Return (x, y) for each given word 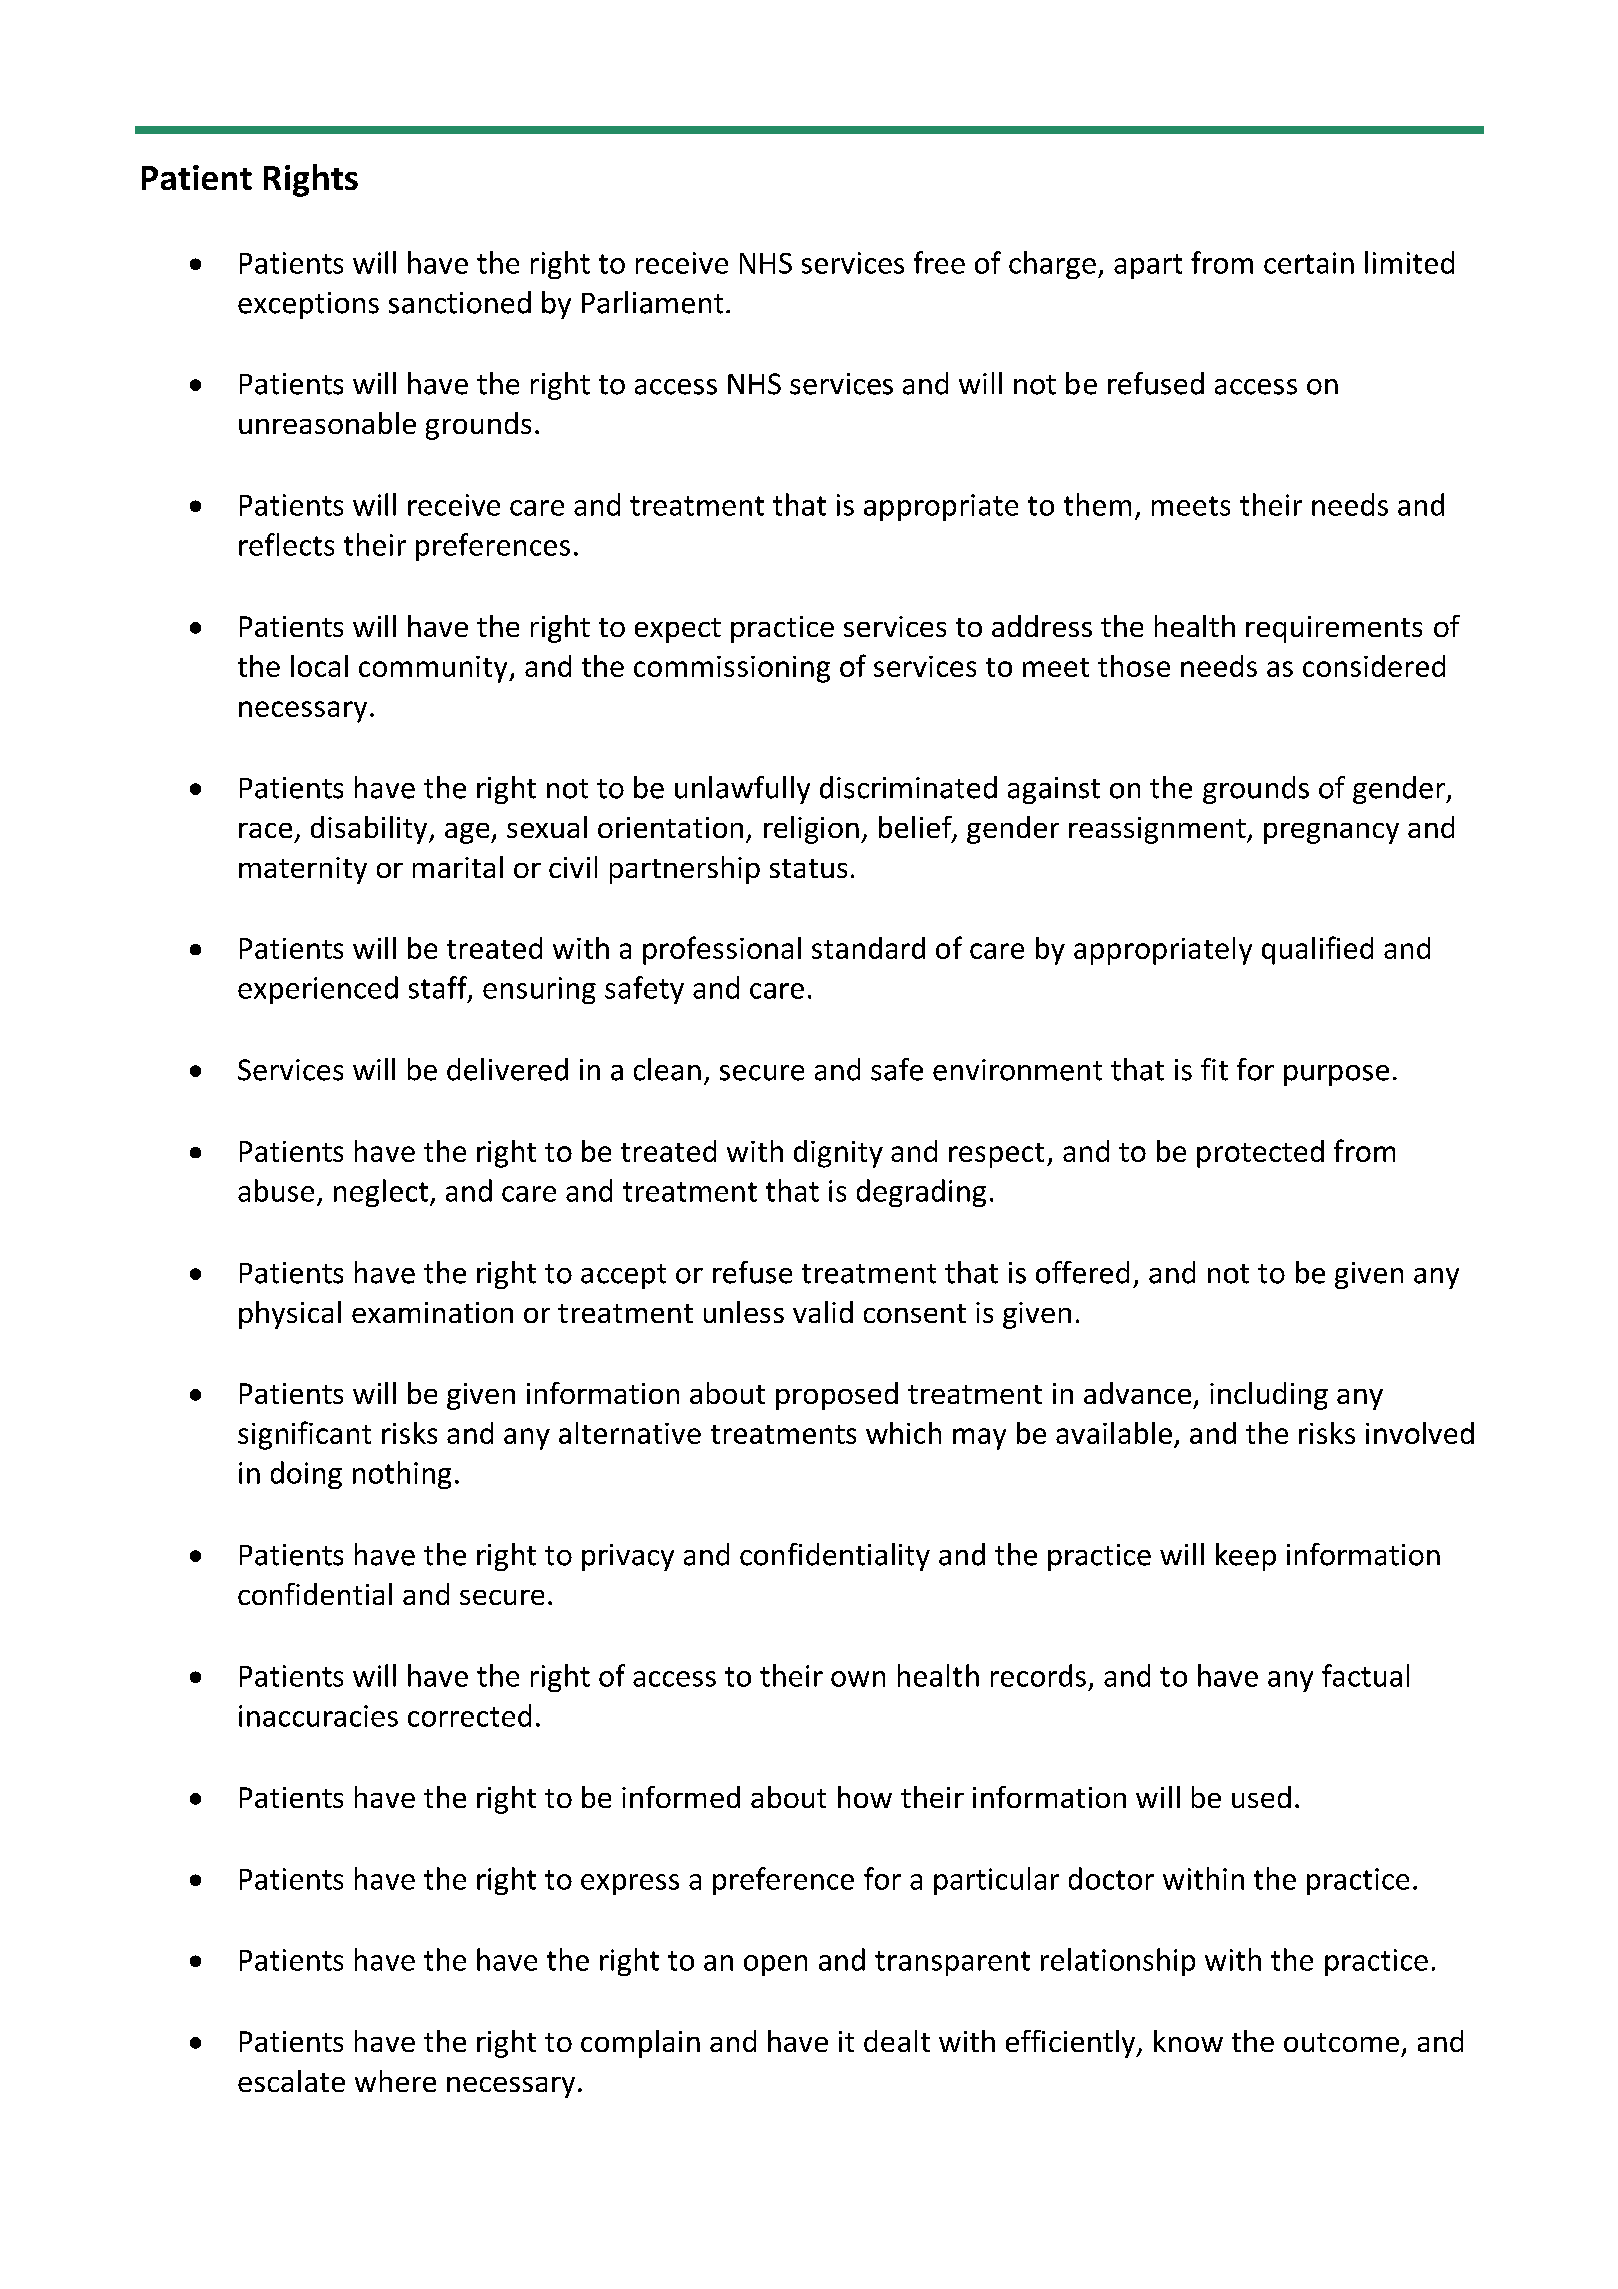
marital (458, 867)
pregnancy (1331, 833)
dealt (897, 2041)
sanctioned (460, 302)
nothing (402, 1475)
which (903, 1433)
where (395, 2081)
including (1269, 1396)
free (939, 262)
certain (1309, 263)
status (808, 868)
